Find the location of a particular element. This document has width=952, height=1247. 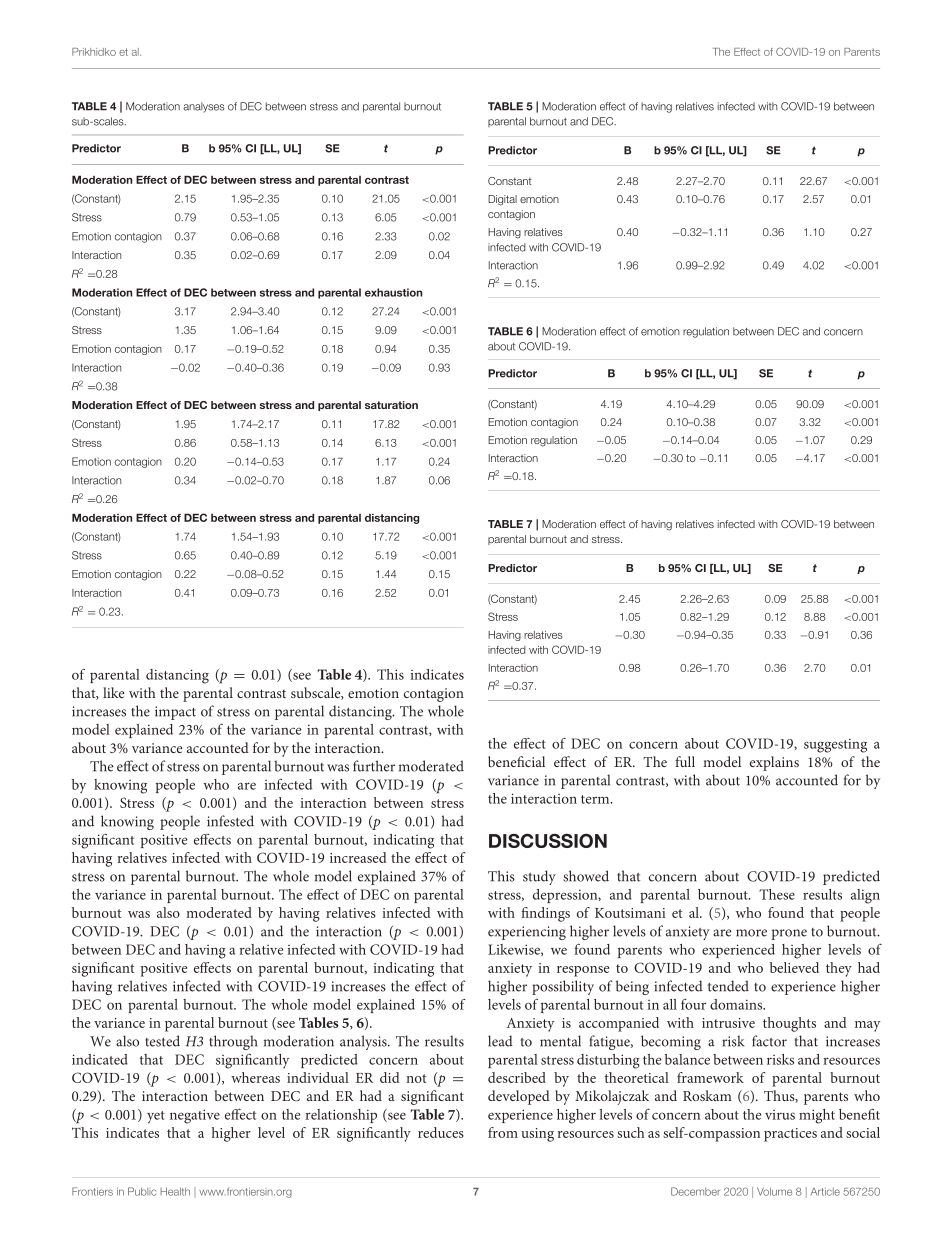

from is located at coordinates (503, 1132).
